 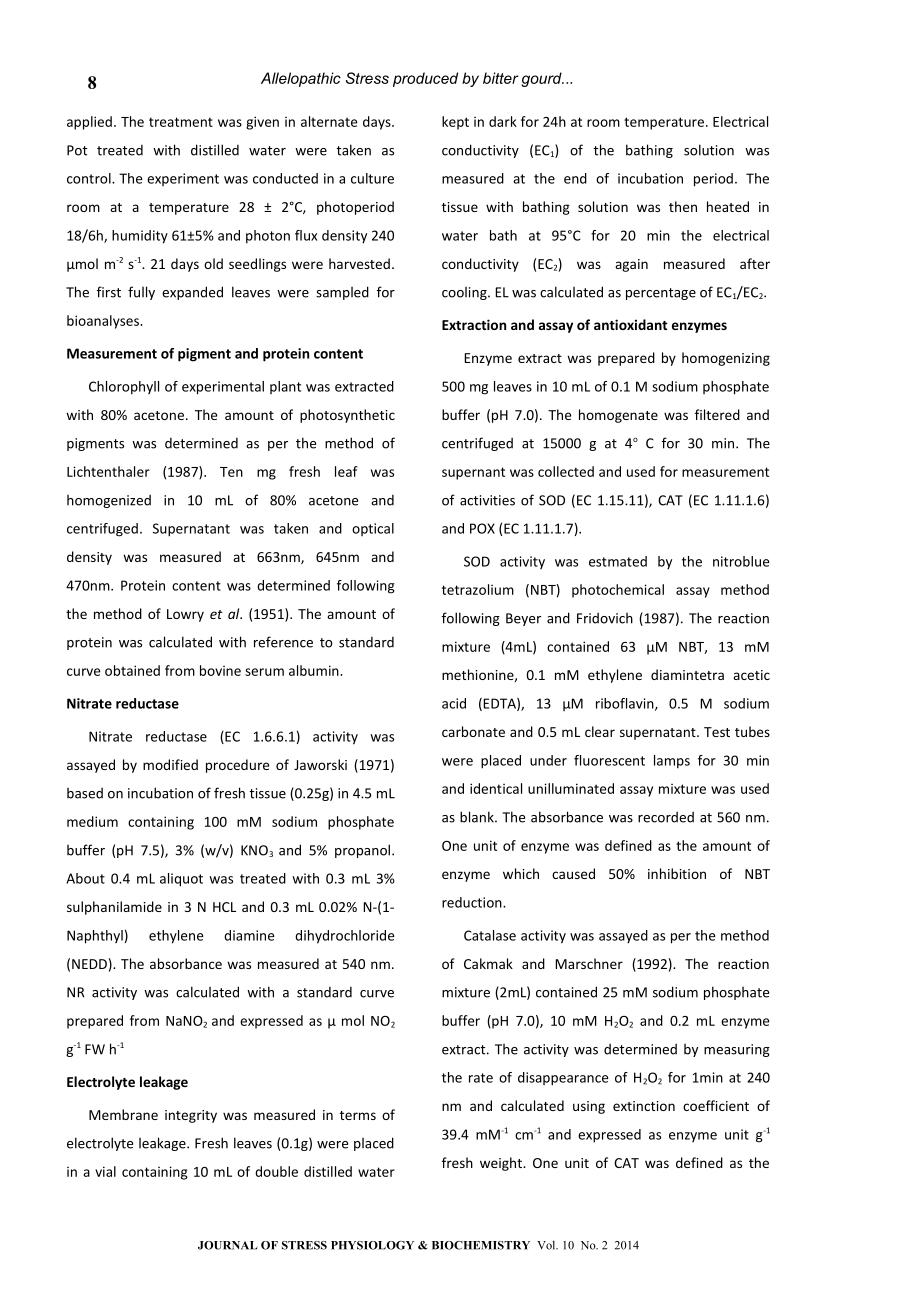 What do you see at coordinates (454, 703) in the screenshot?
I see `acid` at bounding box center [454, 703].
